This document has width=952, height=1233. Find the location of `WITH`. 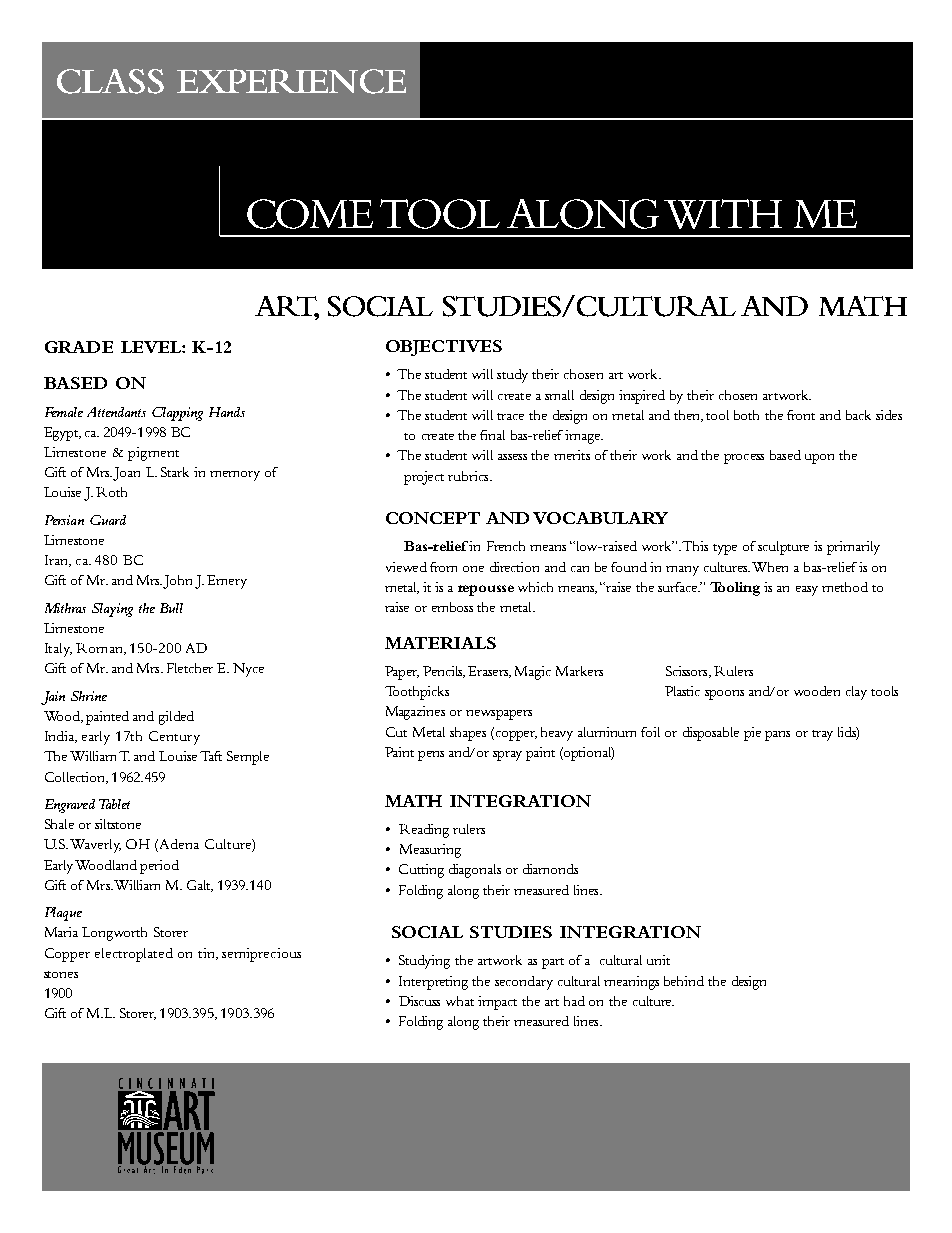

WITH is located at coordinates (723, 214).
